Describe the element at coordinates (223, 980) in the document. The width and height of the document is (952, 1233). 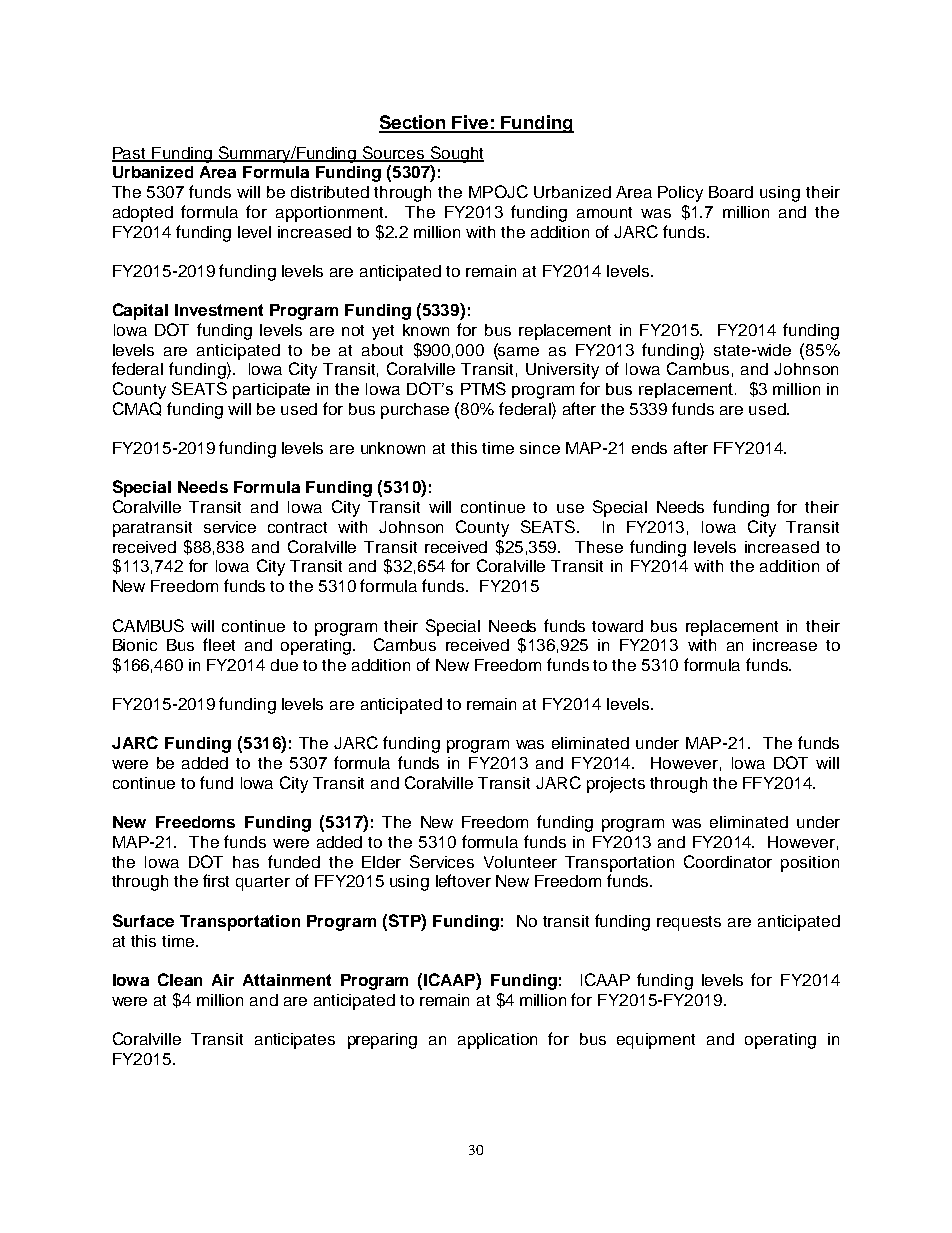
I see `Air` at that location.
